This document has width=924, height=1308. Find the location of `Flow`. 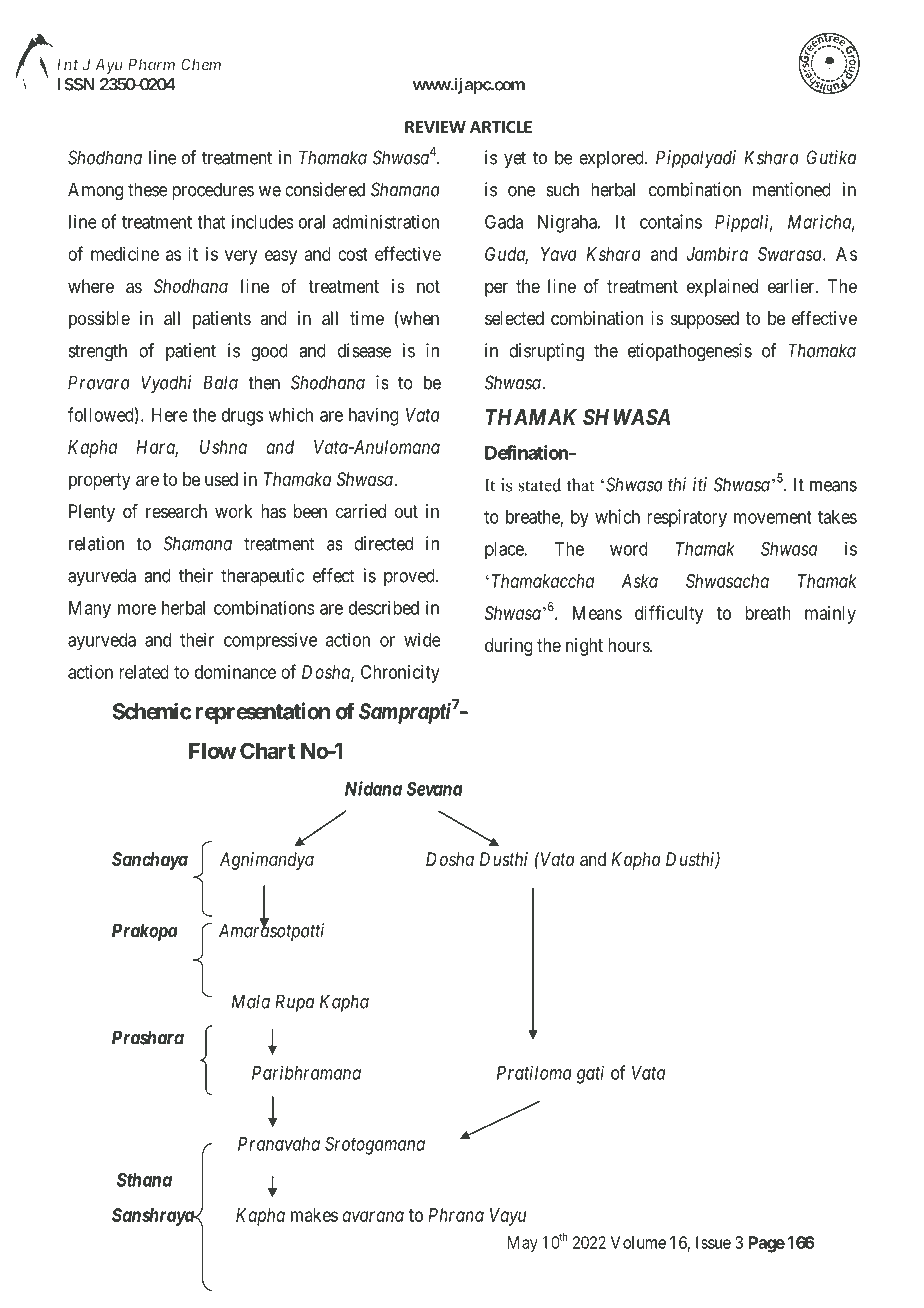

Flow is located at coordinates (212, 751).
